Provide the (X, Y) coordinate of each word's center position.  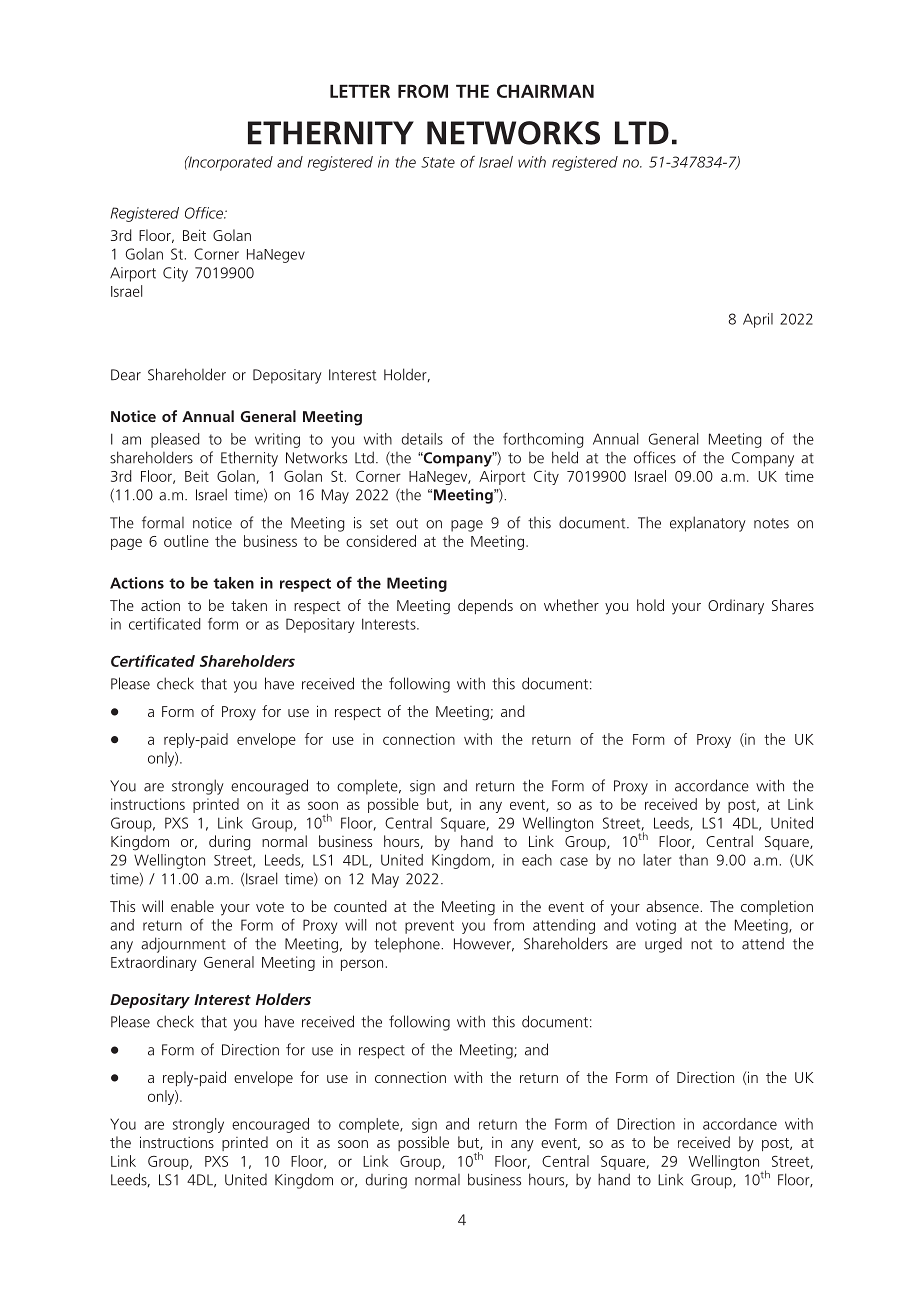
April (758, 320)
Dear (126, 375)
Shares (793, 605)
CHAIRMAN (545, 91)
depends (485, 606)
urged (663, 945)
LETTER (360, 91)
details (422, 439)
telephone (408, 945)
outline (186, 541)
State (438, 162)
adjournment (183, 945)
